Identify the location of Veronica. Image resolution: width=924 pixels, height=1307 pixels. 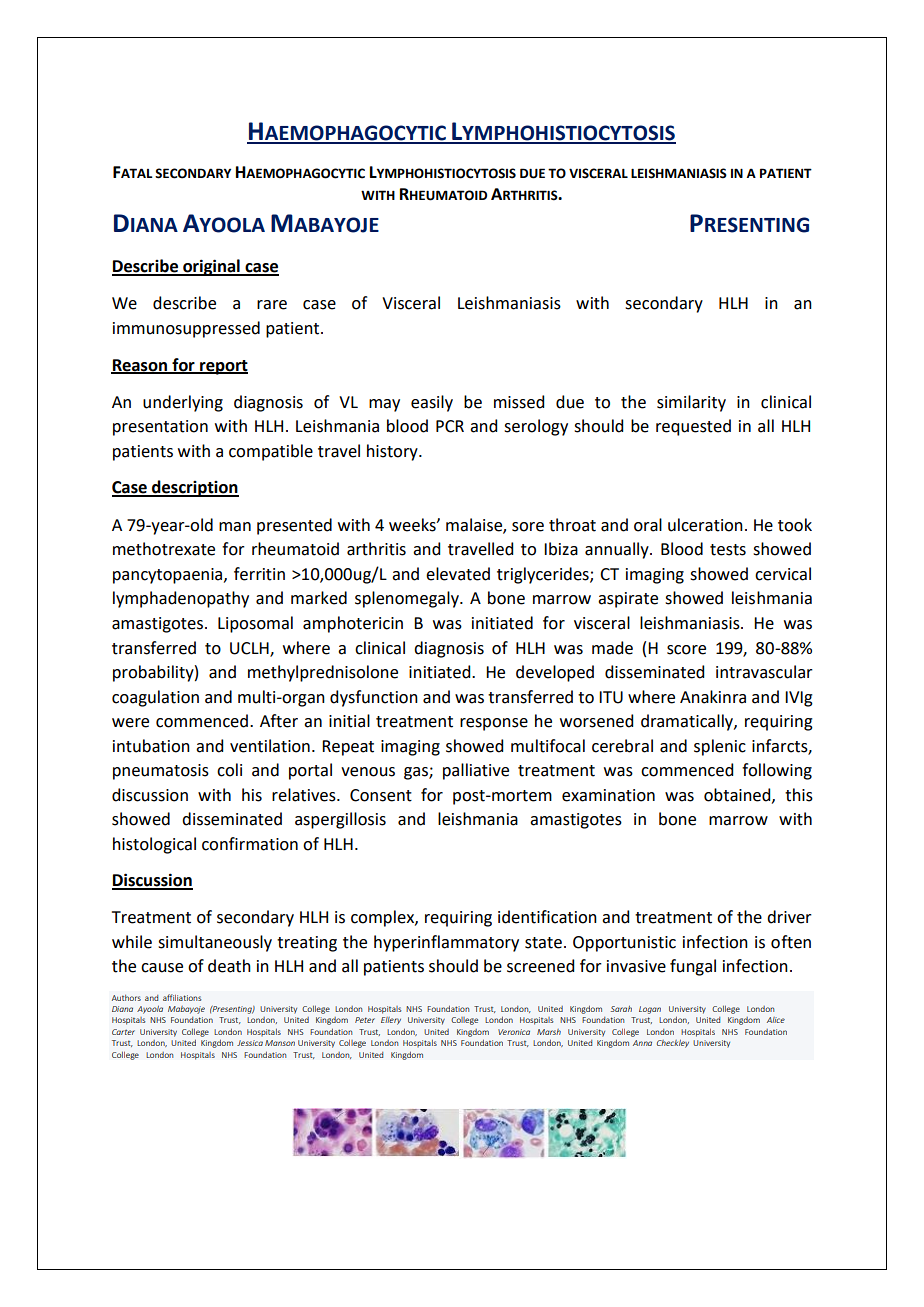
(514, 1032).
